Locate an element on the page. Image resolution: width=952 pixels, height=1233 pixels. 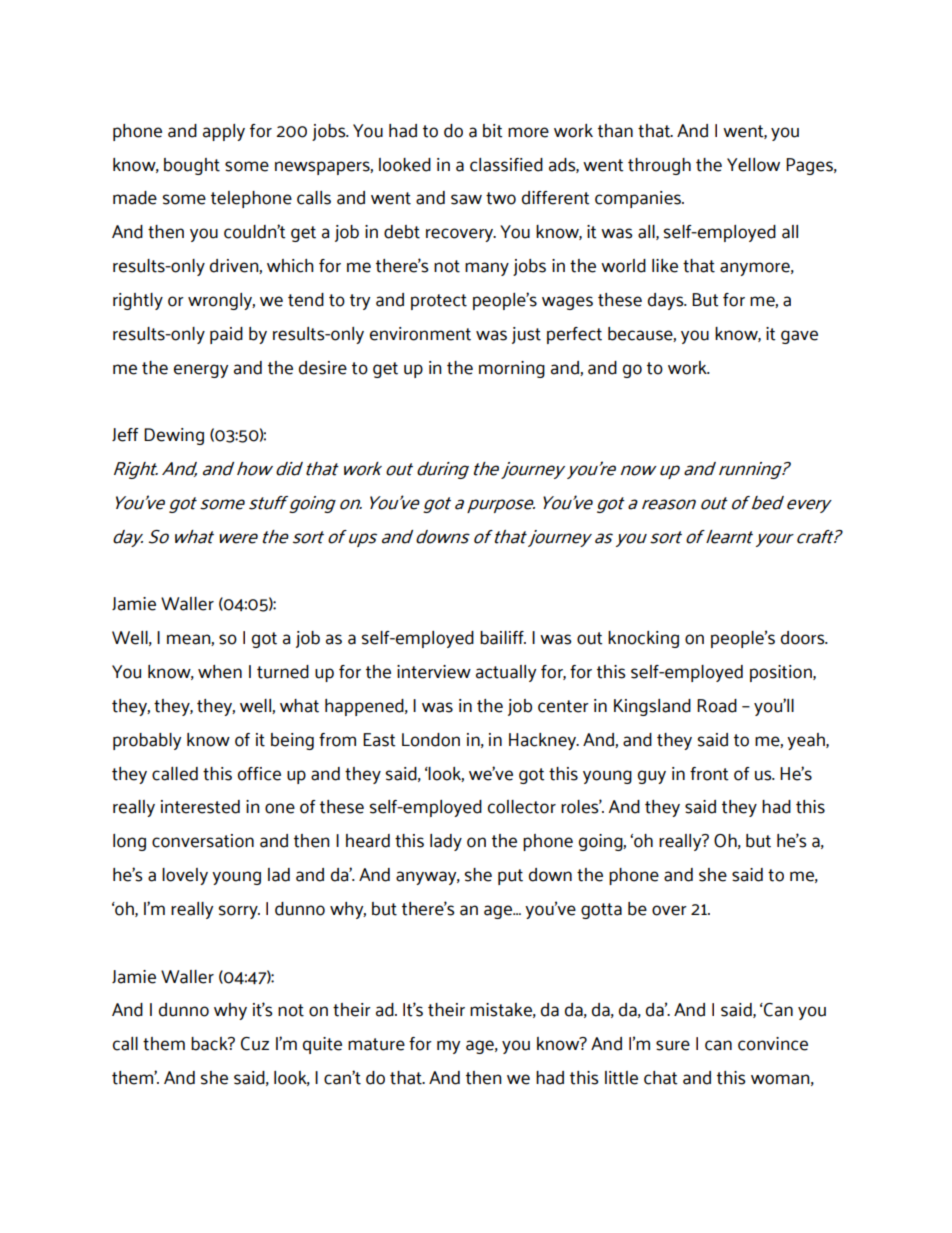
morning is located at coordinates (512, 369).
